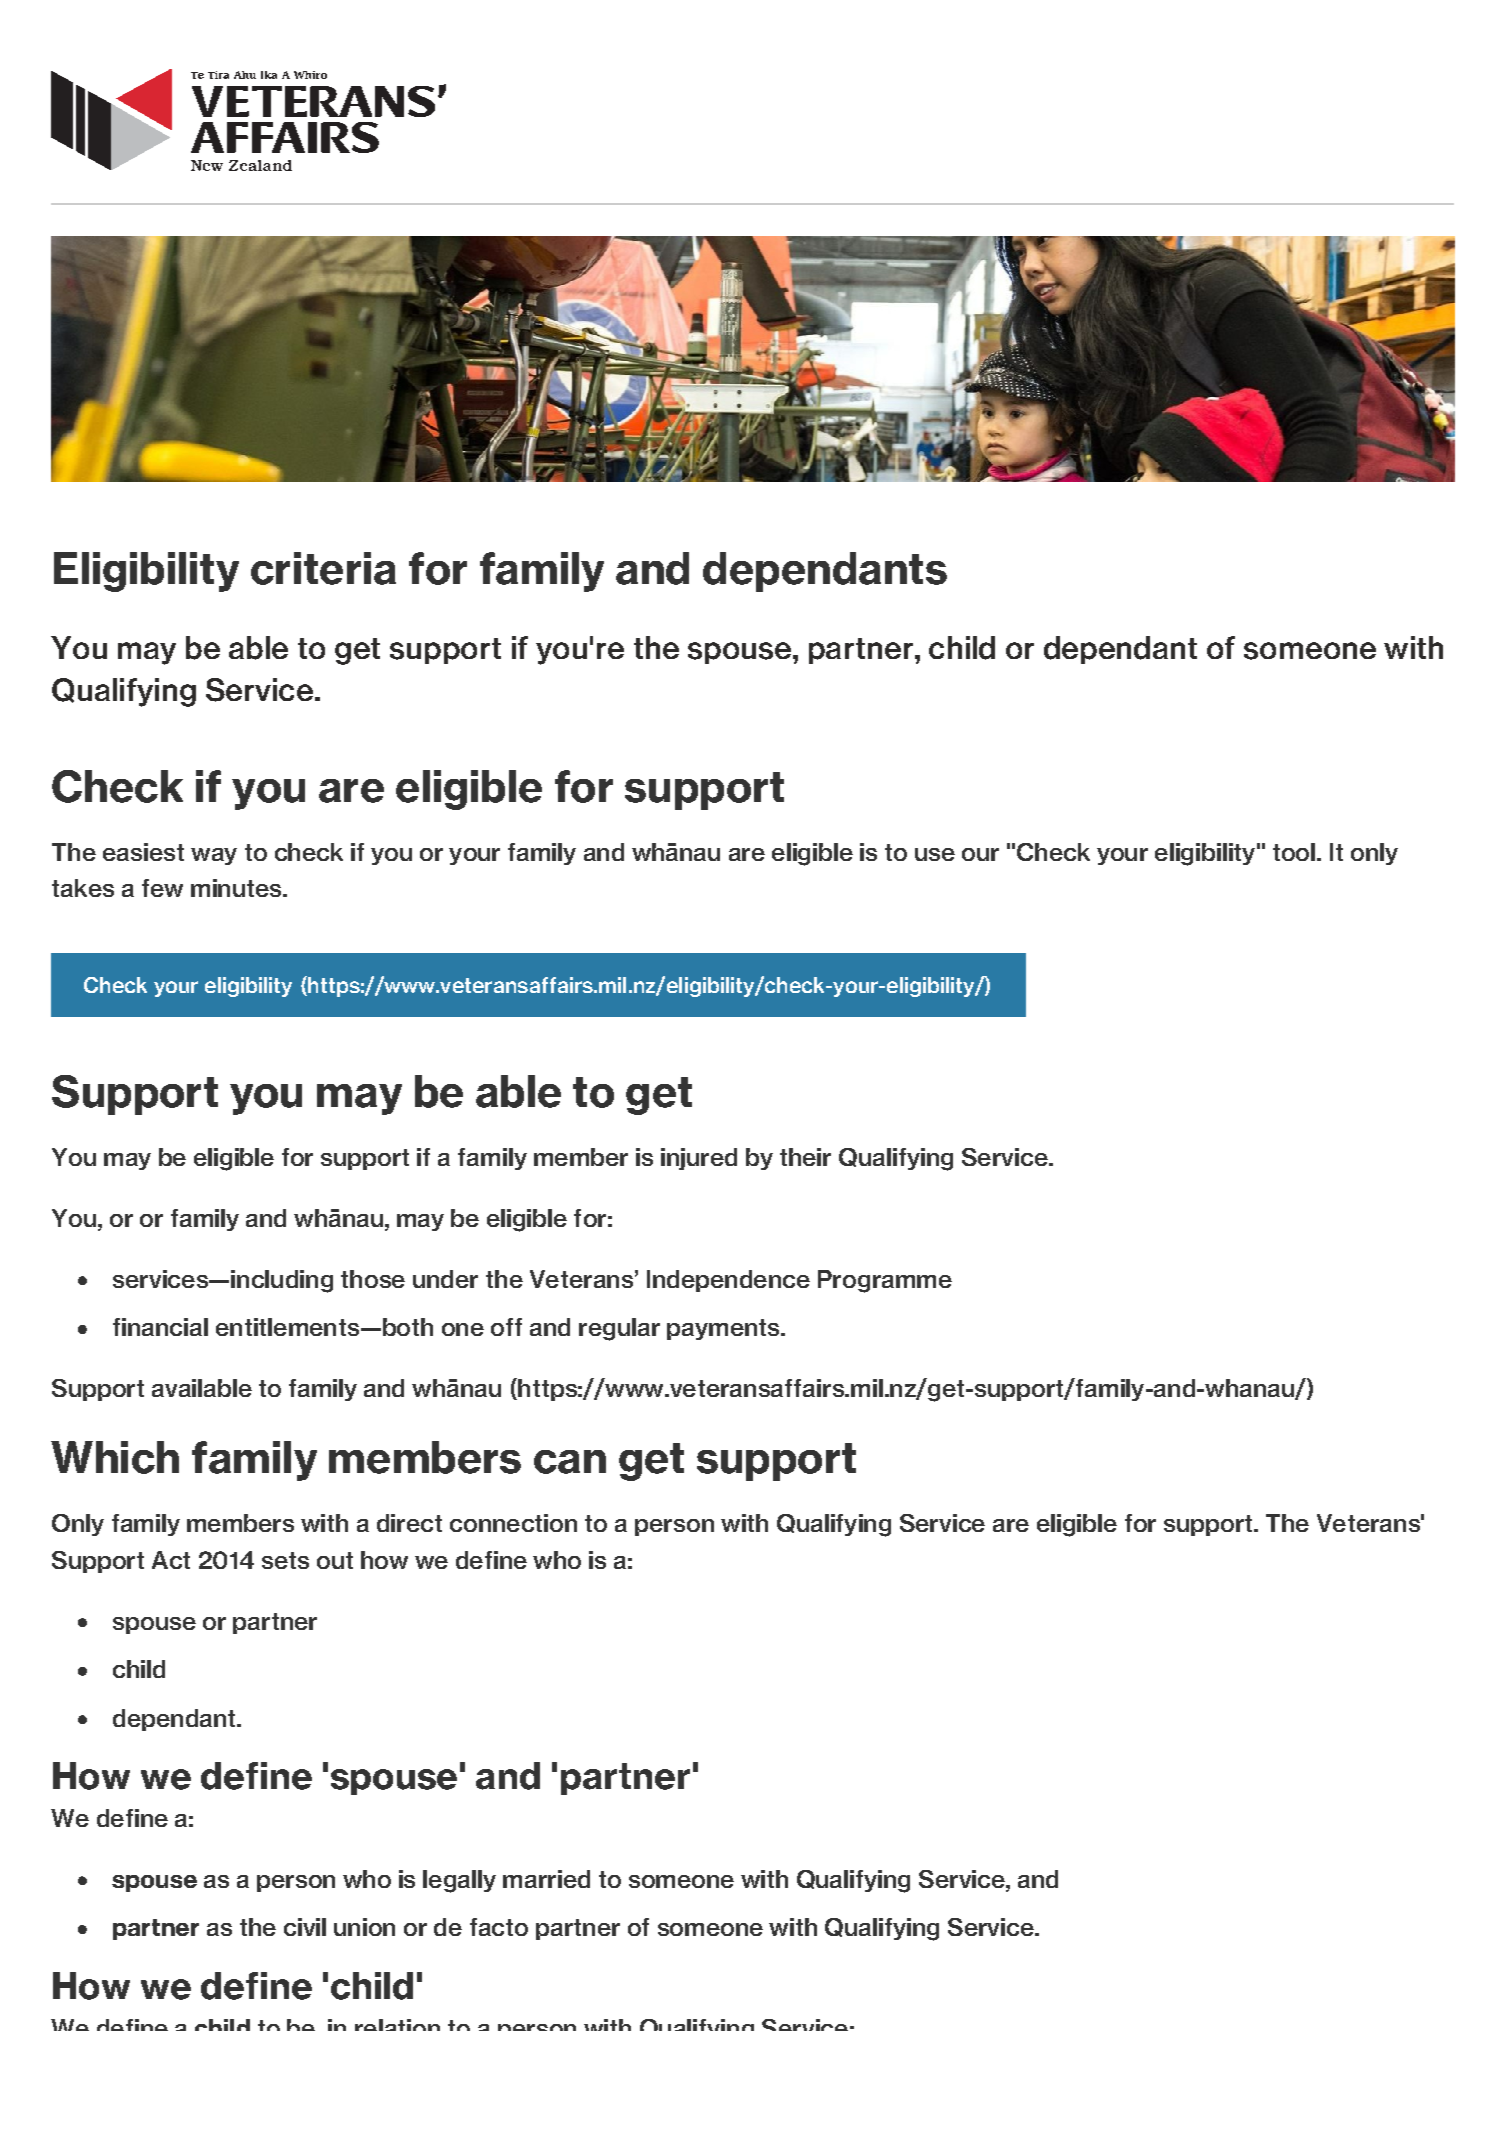  I want to click on facto, so click(499, 1927).
